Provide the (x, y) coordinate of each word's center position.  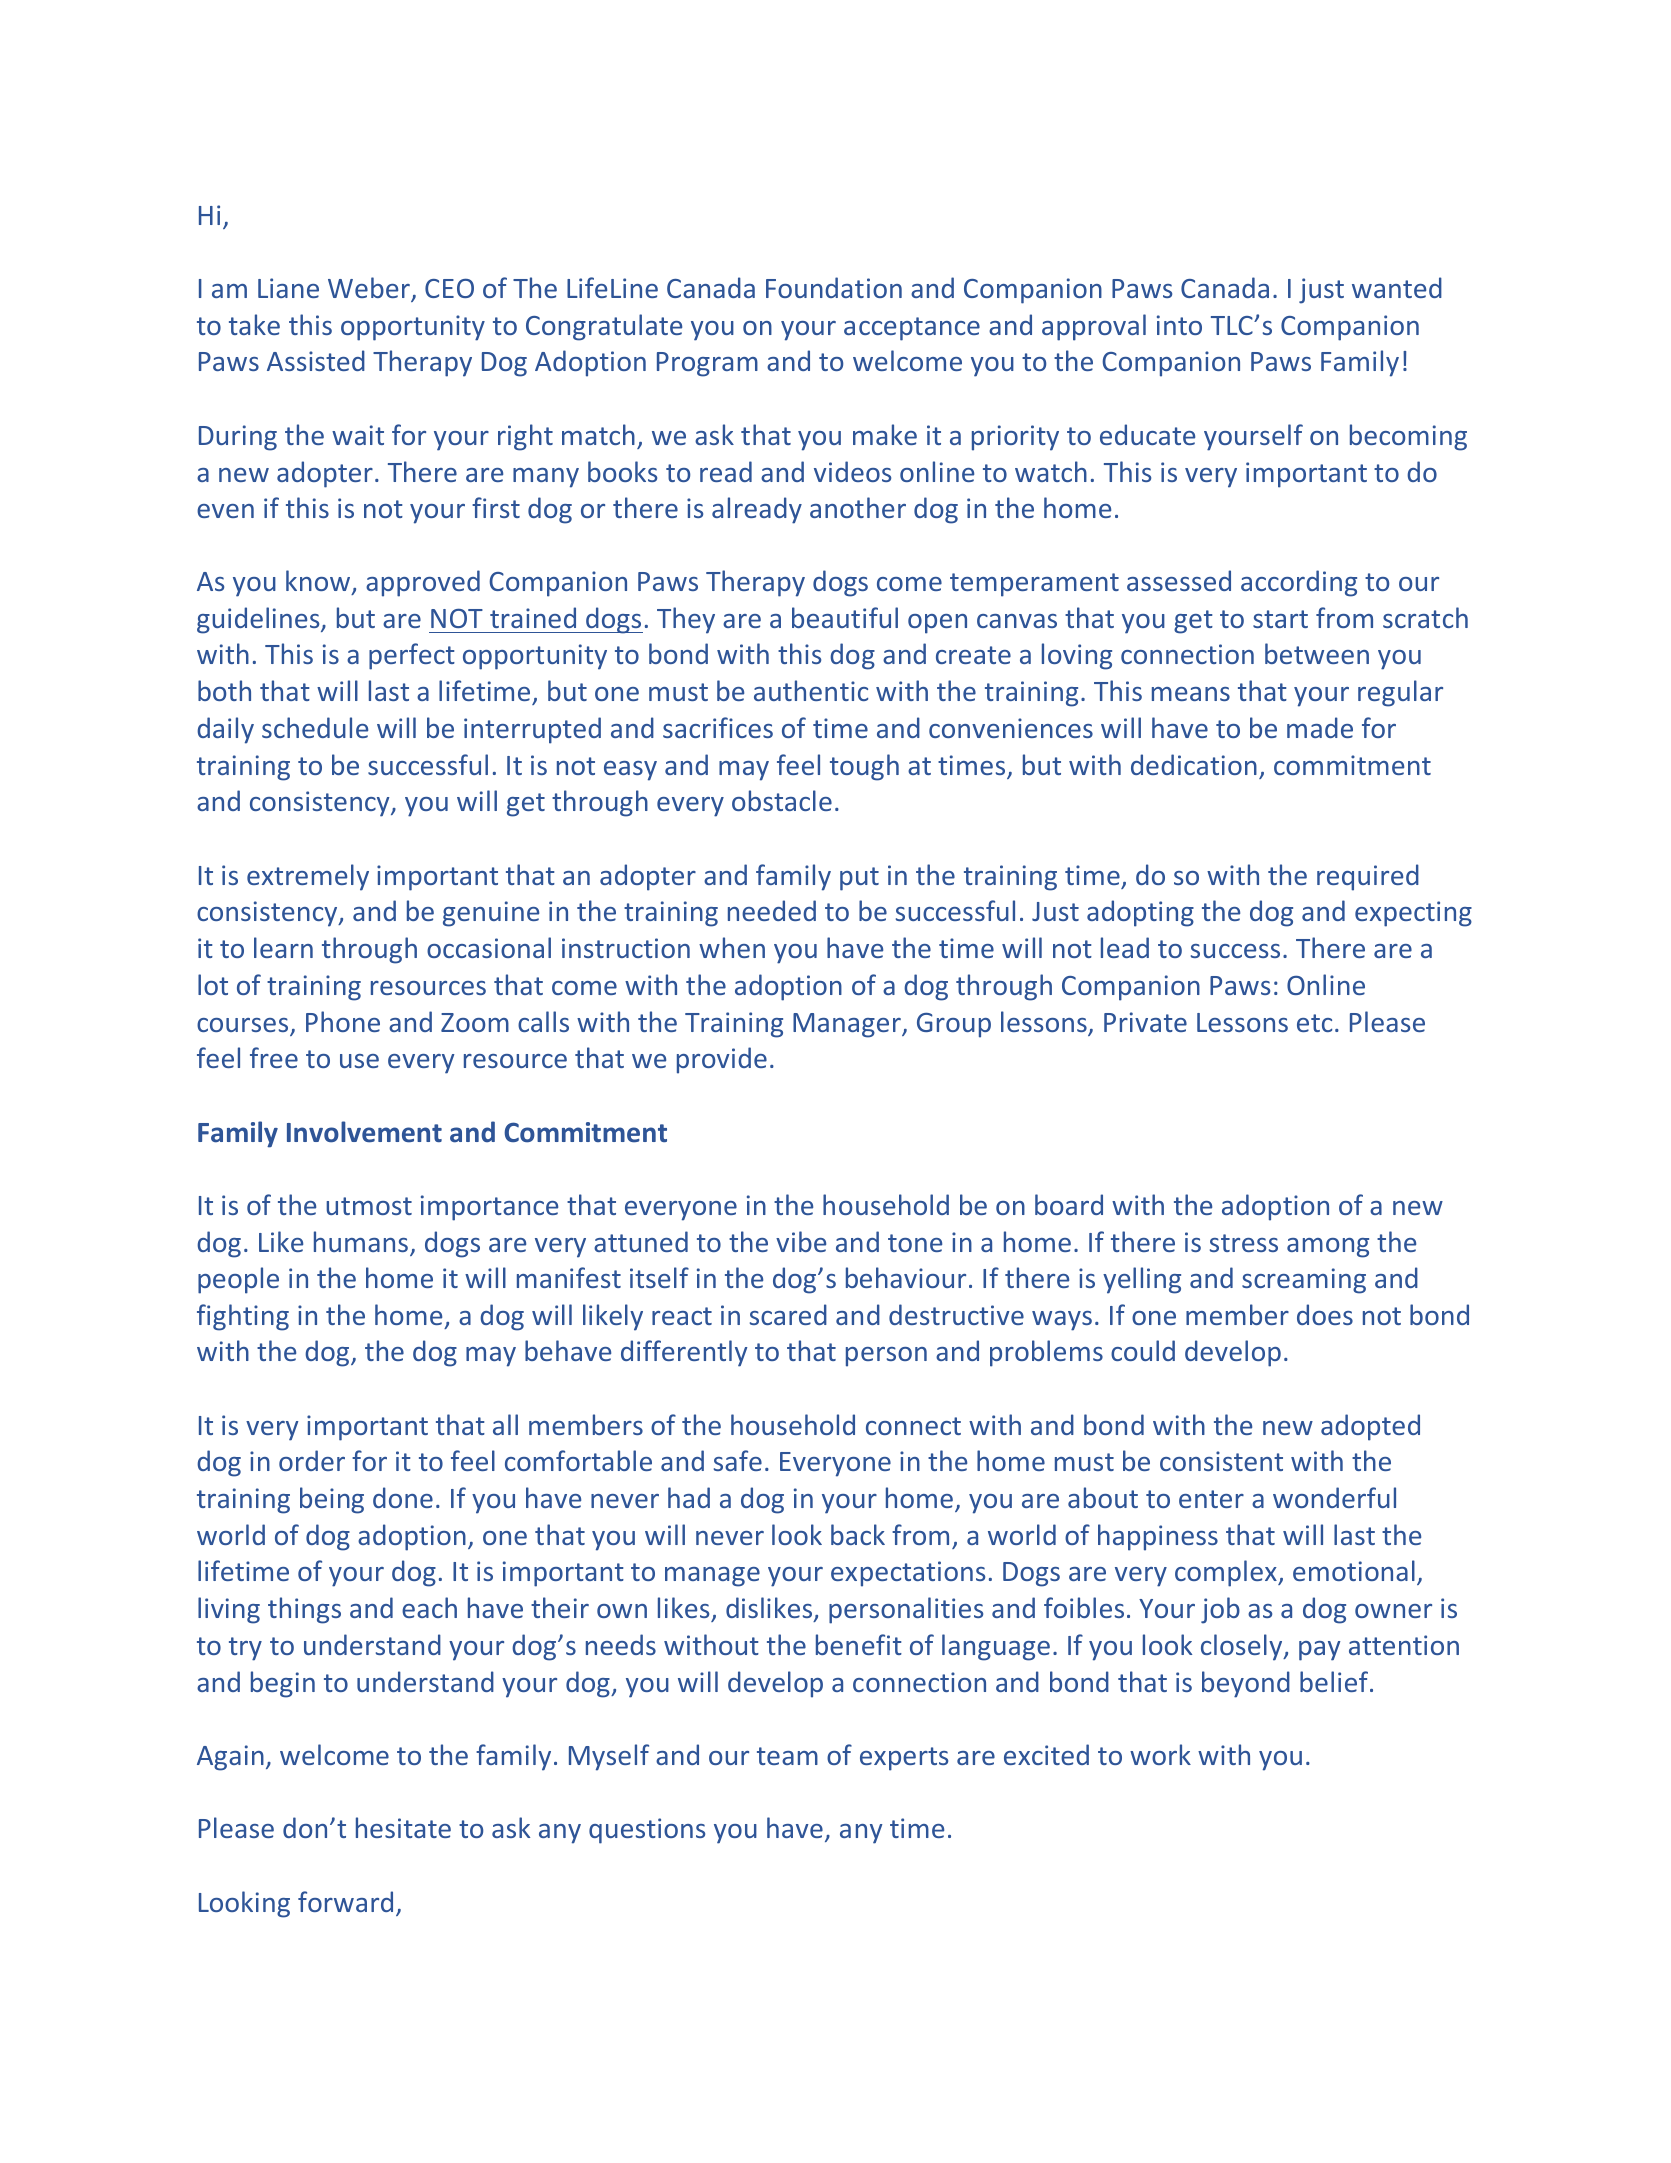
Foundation (834, 287)
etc (1314, 1023)
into (1179, 325)
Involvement (364, 1132)
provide (722, 1060)
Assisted (316, 360)
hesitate (403, 1827)
